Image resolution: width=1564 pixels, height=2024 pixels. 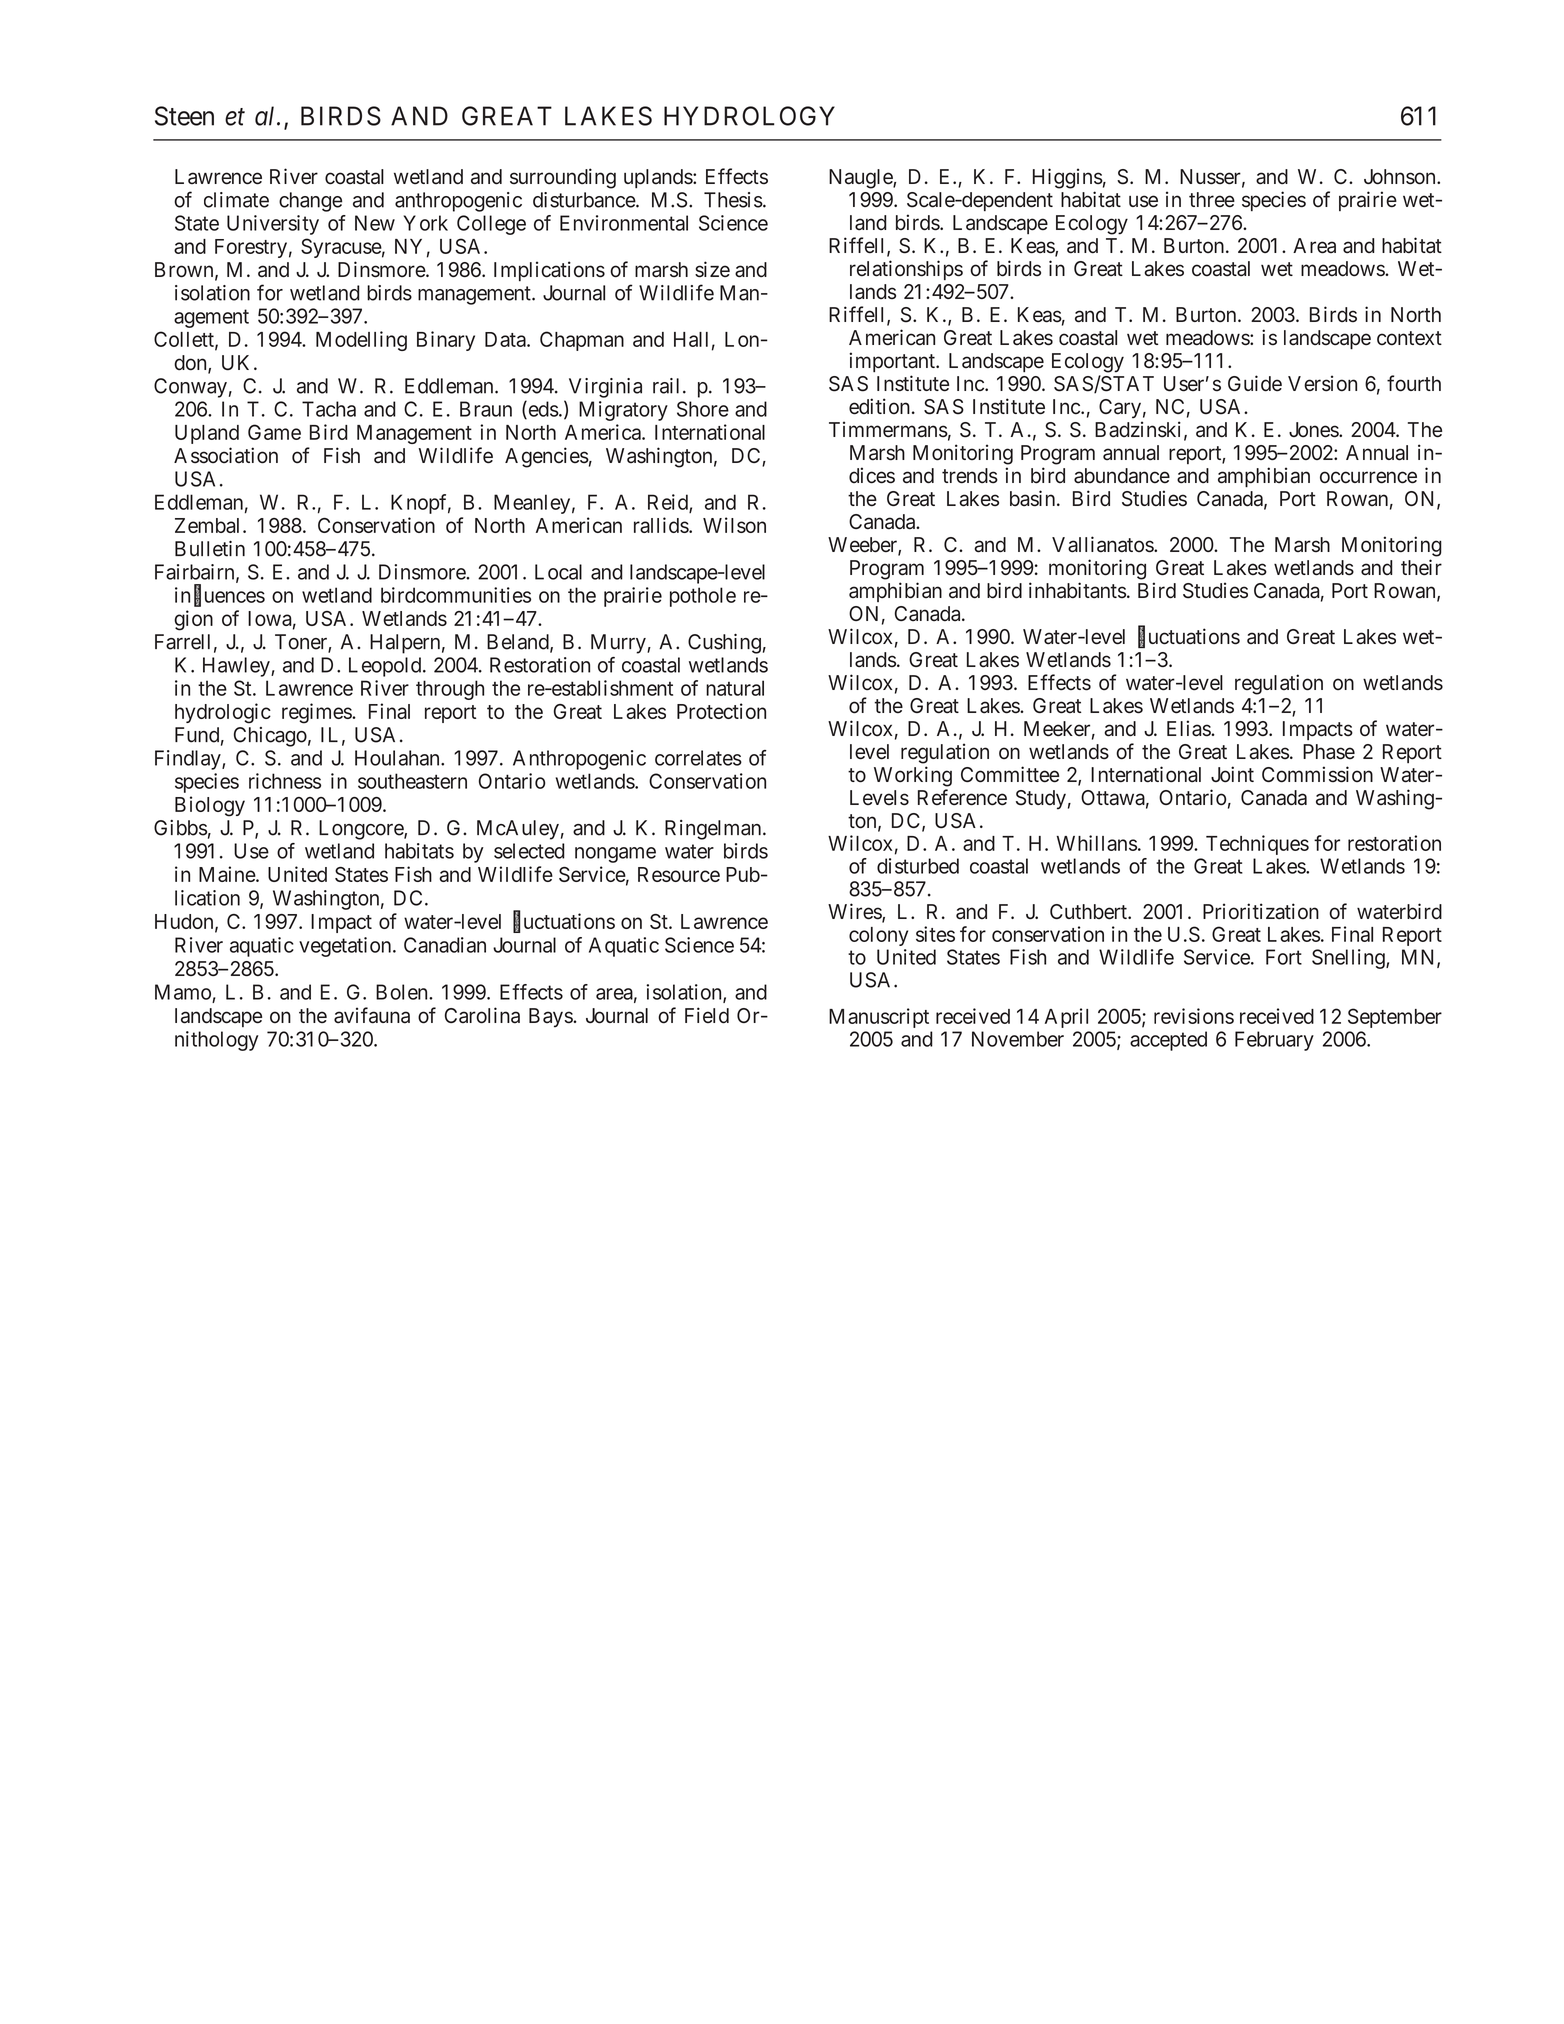 What do you see at coordinates (734, 525) in the image?
I see `Wilson` at bounding box center [734, 525].
